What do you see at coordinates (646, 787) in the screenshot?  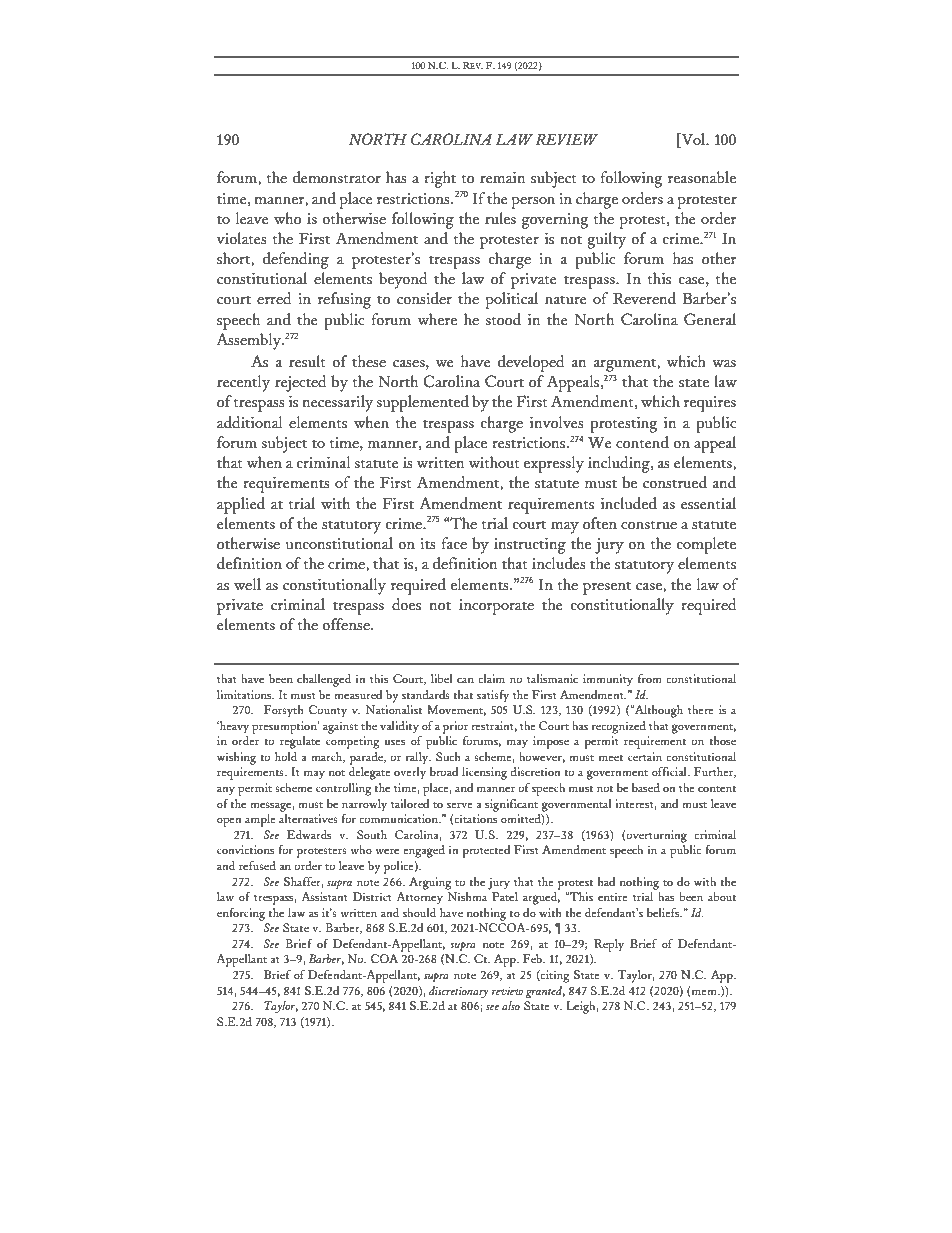 I see `based` at bounding box center [646, 787].
